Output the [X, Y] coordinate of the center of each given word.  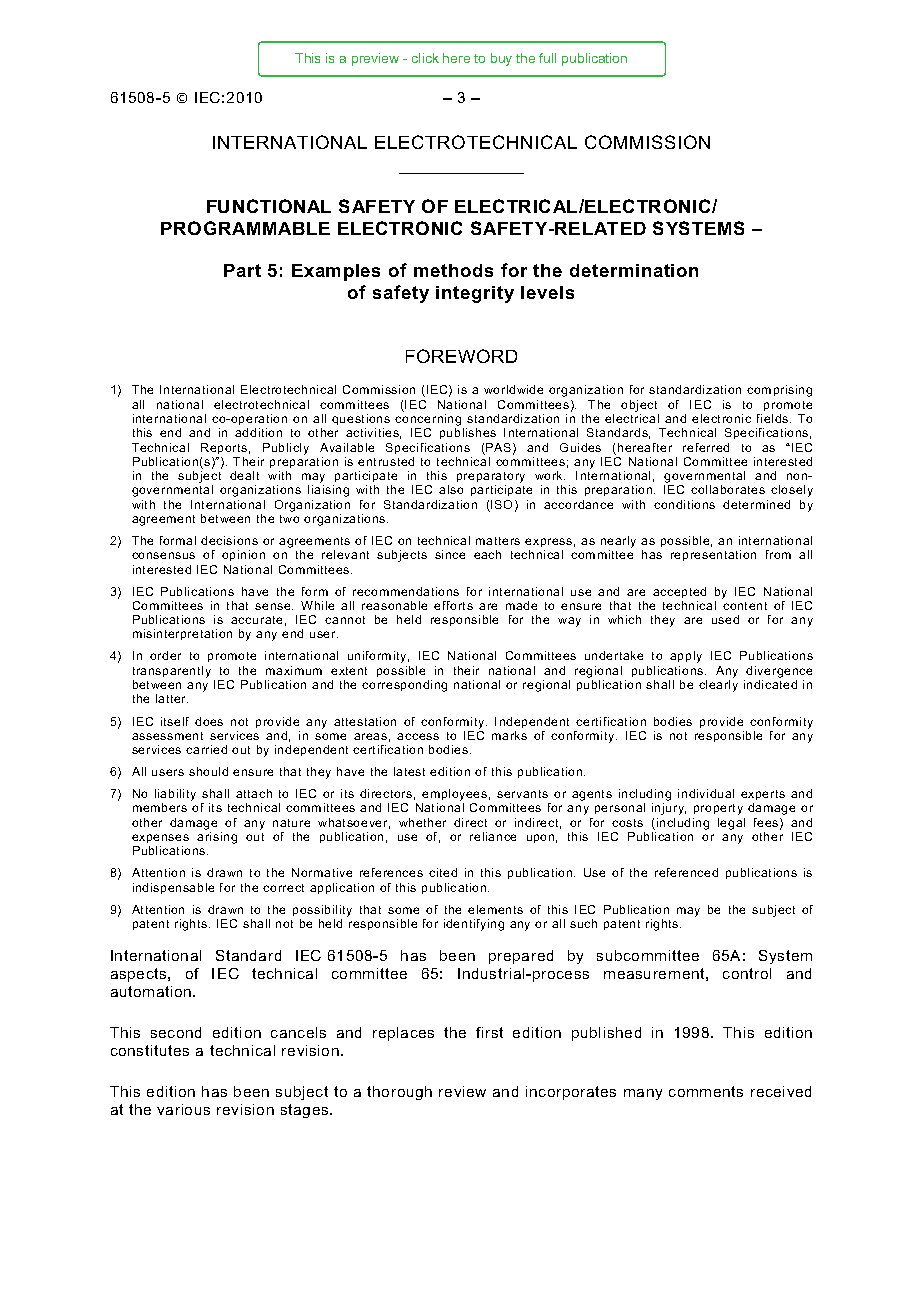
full [547, 58]
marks [509, 735]
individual [706, 793]
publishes [468, 433]
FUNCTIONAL [269, 206]
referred [706, 447]
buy [501, 59]
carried [206, 749]
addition [258, 432]
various [183, 1109]
